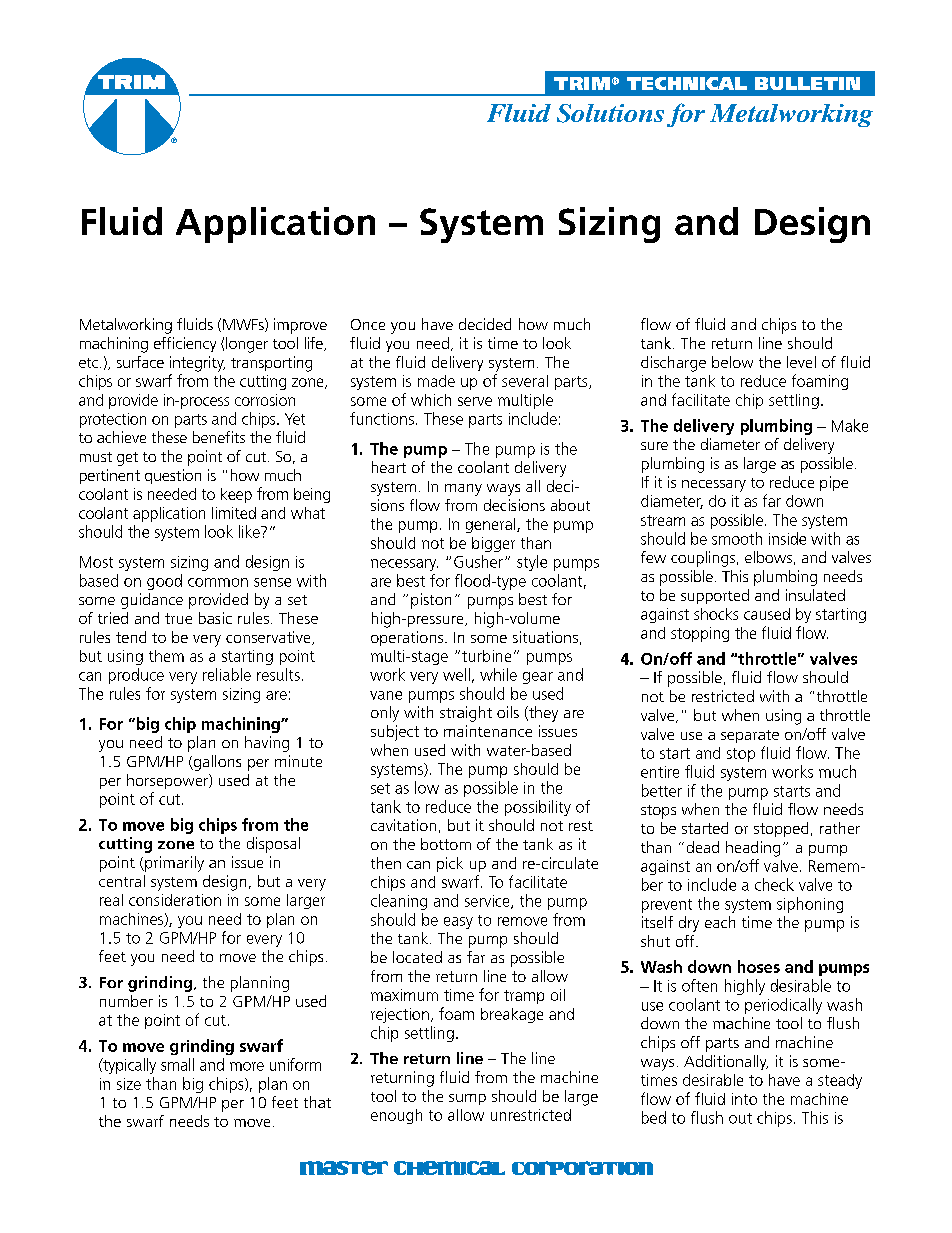 The width and height of the screenshot is (952, 1233). What do you see at coordinates (300, 326) in the screenshot?
I see `improve` at bounding box center [300, 326].
